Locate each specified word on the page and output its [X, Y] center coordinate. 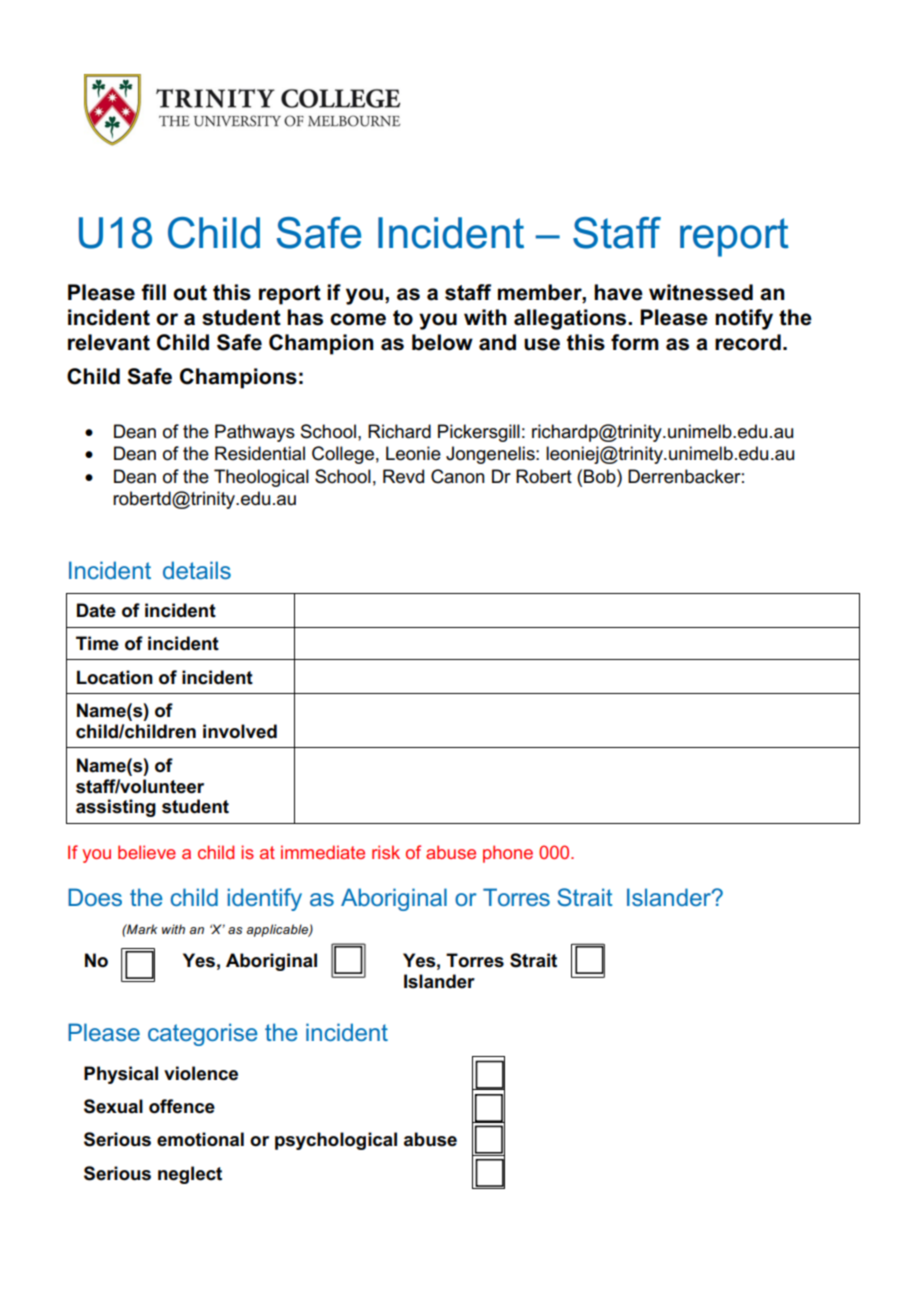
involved [240, 731]
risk [386, 852]
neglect [190, 1175]
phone [508, 854]
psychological [336, 1141]
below [442, 342]
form [635, 342]
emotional [200, 1139]
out [190, 293]
